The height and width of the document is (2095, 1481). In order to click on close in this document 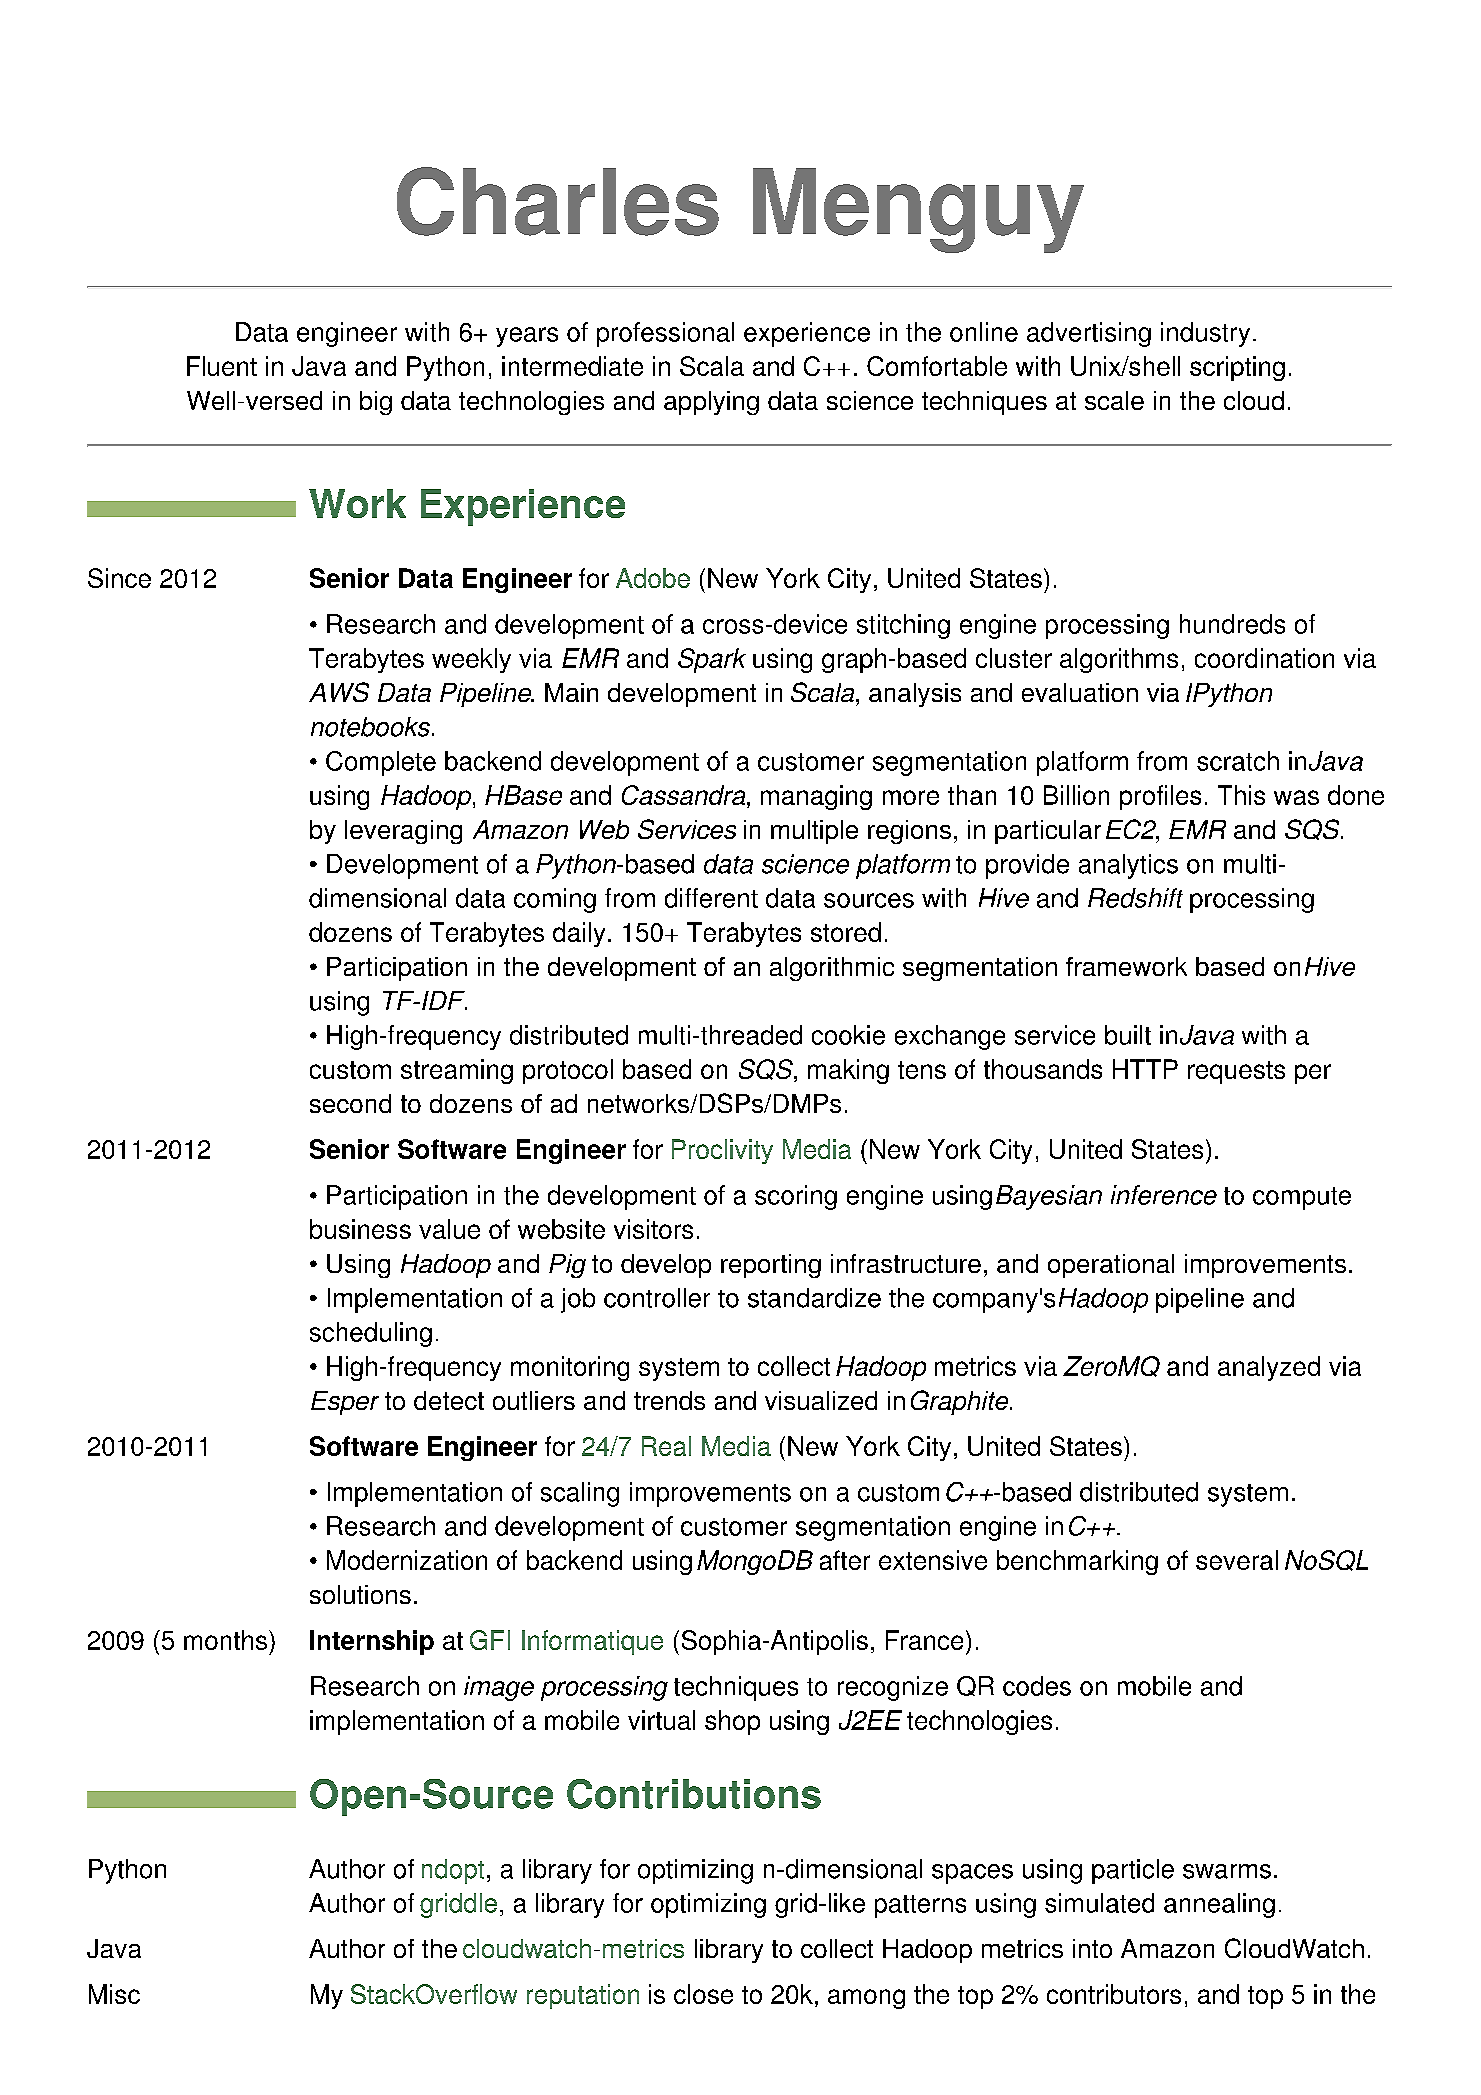, I will do `click(703, 1994)`.
